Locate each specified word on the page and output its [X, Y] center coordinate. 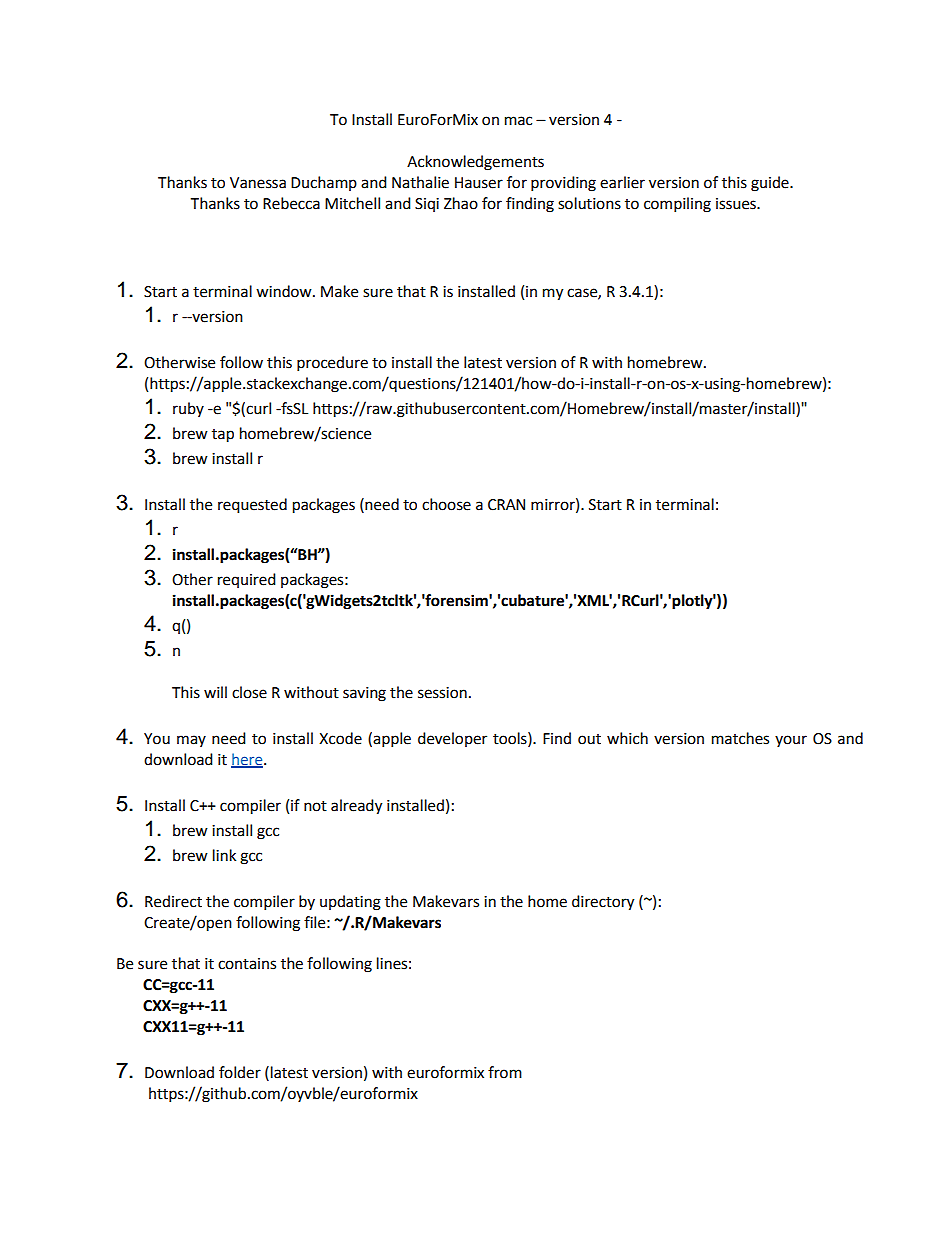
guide [771, 184]
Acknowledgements [475, 163]
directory [603, 903]
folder [240, 1072]
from [505, 1072]
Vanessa [258, 183]
